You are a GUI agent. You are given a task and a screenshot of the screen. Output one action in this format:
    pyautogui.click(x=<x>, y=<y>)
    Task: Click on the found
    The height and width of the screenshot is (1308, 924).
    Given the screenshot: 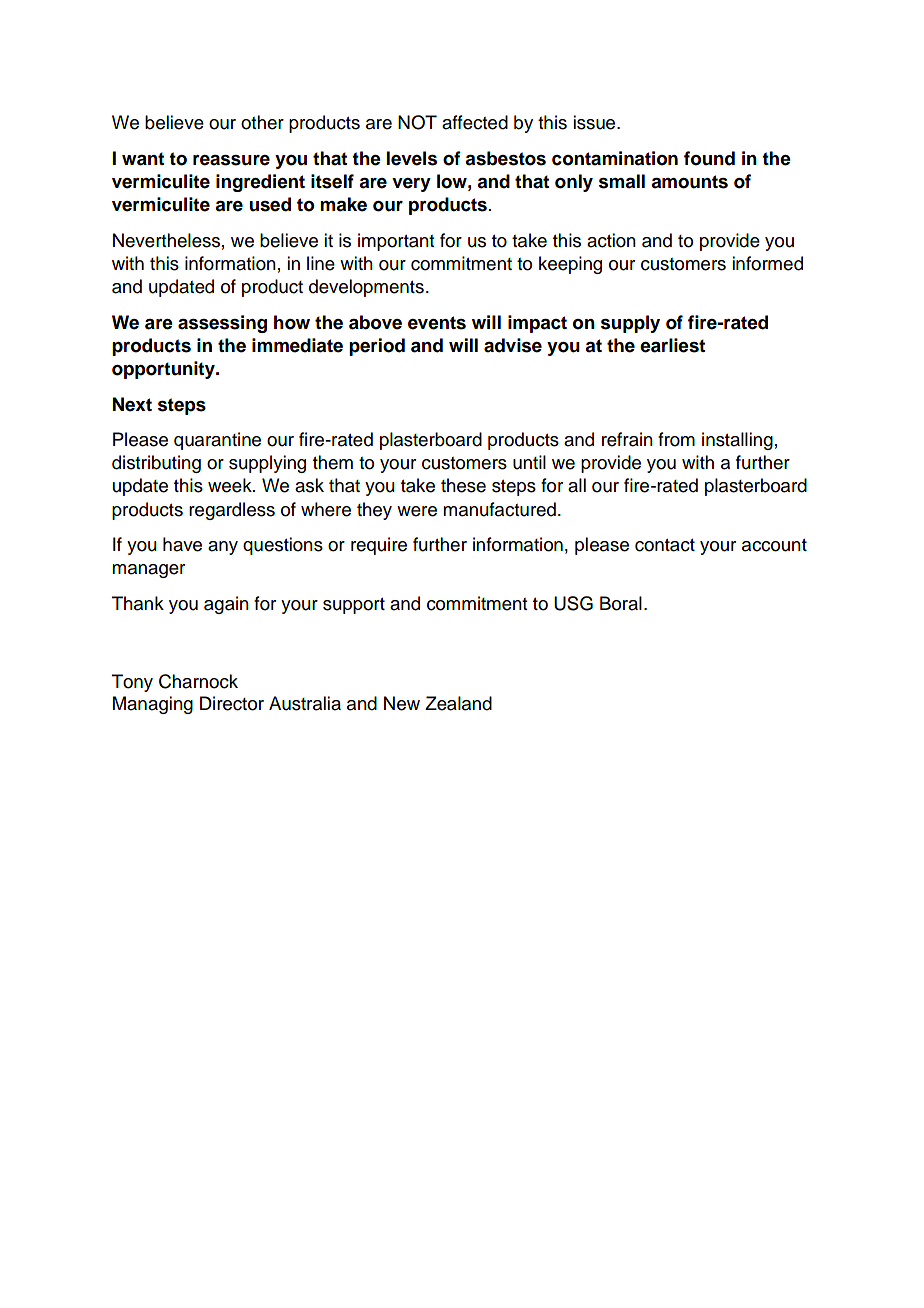 What is the action you would take?
    pyautogui.click(x=709, y=158)
